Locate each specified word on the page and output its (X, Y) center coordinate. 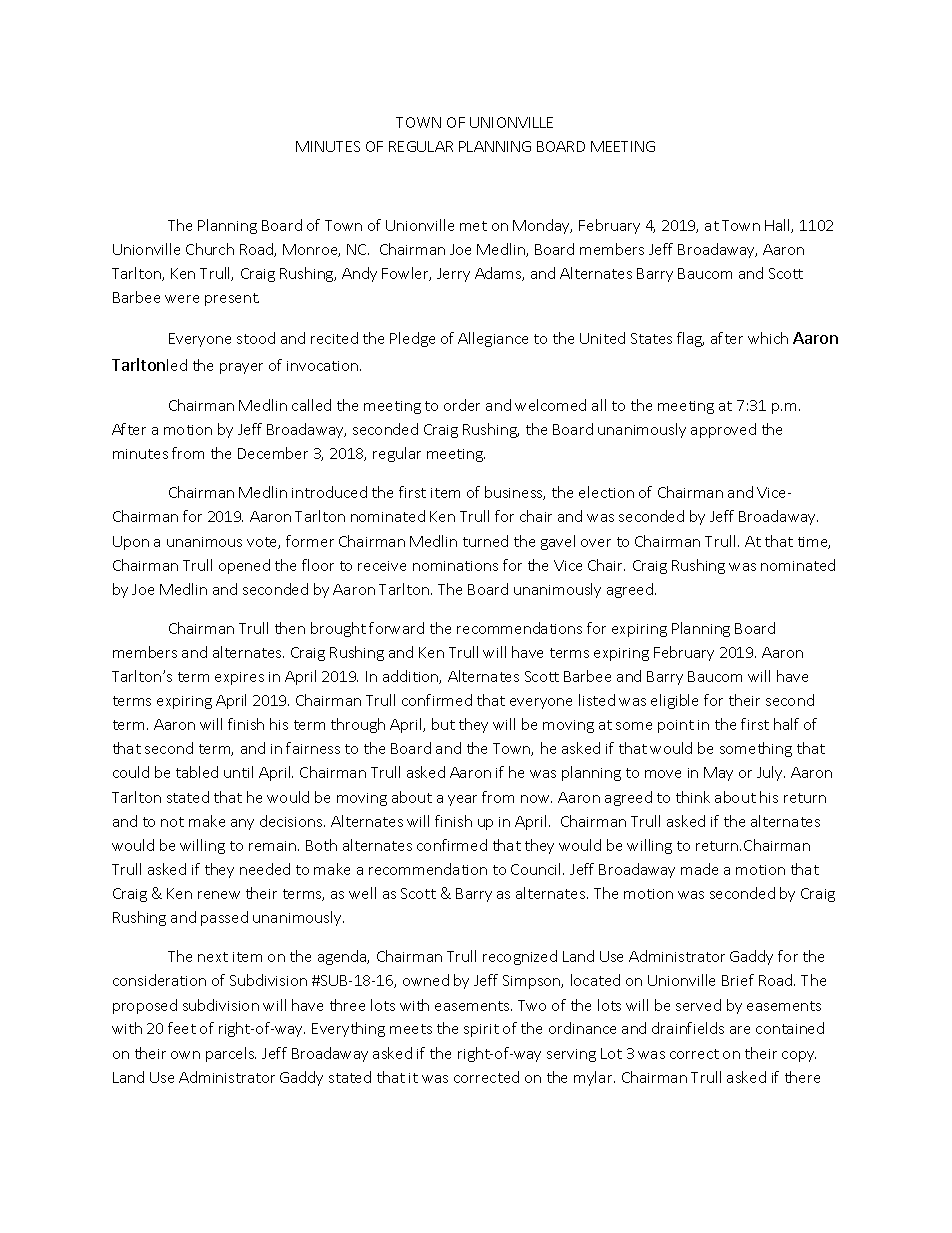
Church (210, 249)
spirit (481, 1030)
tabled (197, 772)
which (768, 338)
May (718, 774)
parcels (231, 1054)
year (462, 800)
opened (244, 566)
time (814, 543)
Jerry (453, 275)
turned (485, 541)
